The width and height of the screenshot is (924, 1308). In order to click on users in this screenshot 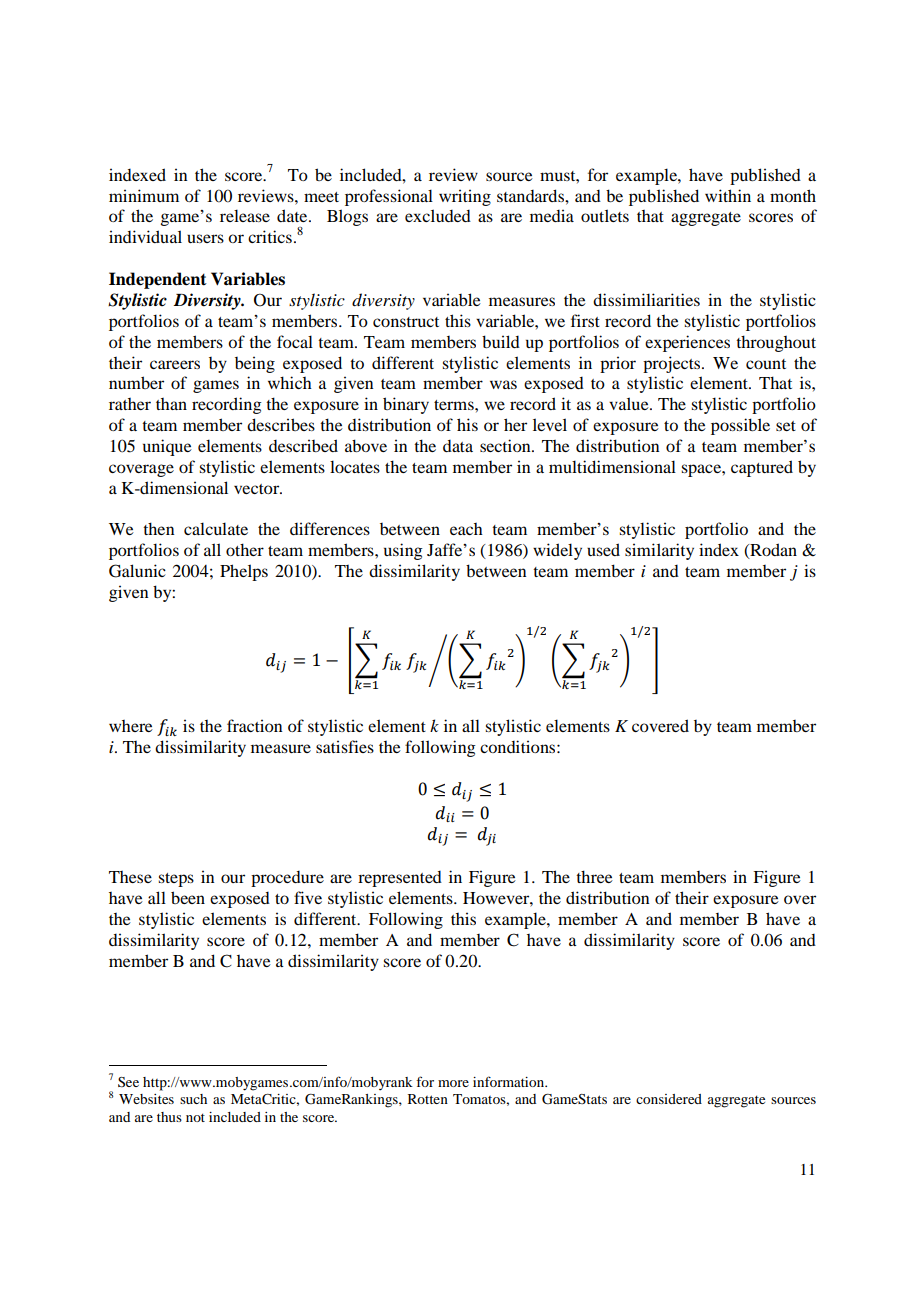, I will do `click(205, 238)`.
